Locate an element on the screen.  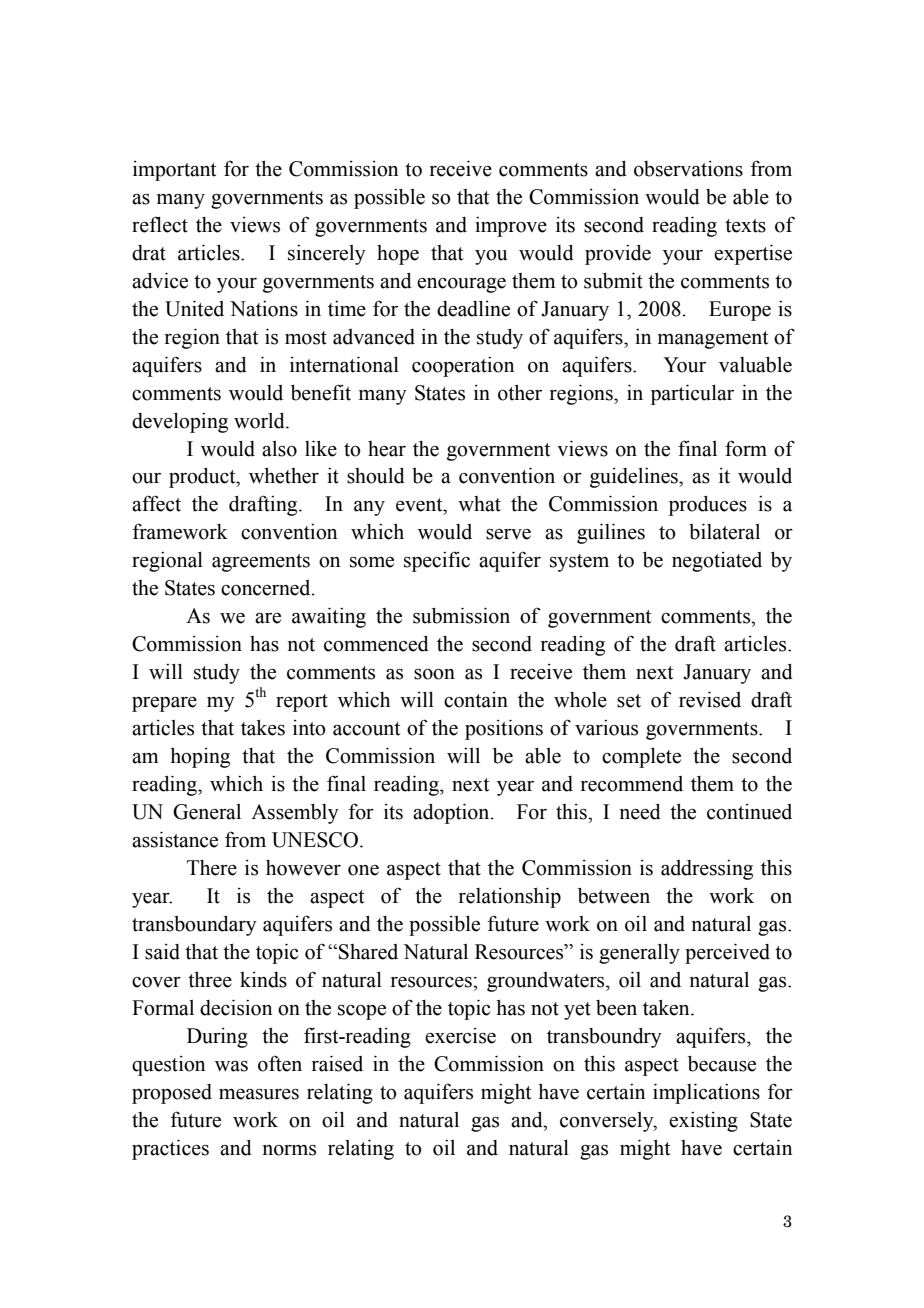
world is located at coordinates (260, 421).
